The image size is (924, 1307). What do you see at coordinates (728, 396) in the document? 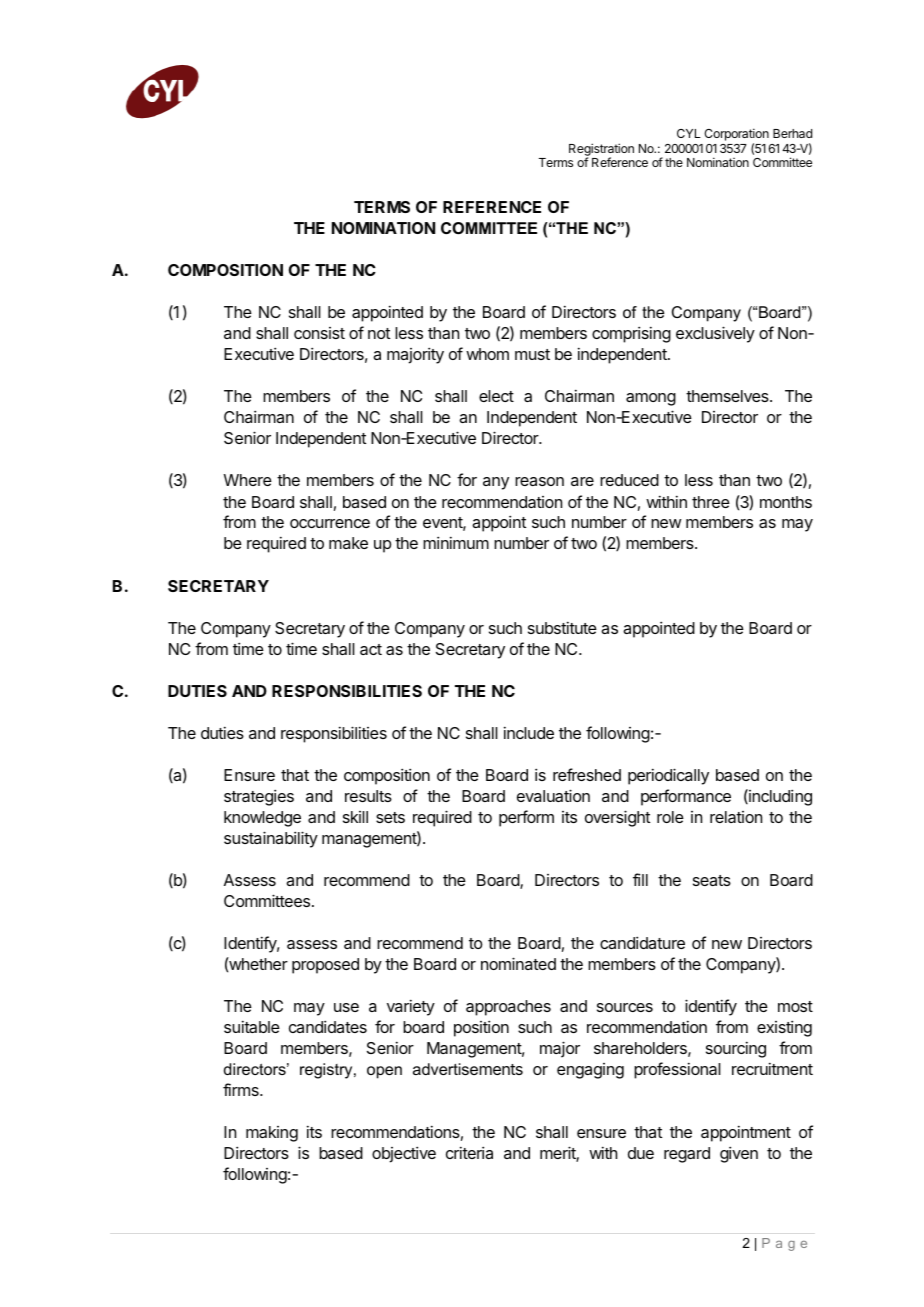
I see `themselves` at bounding box center [728, 396].
